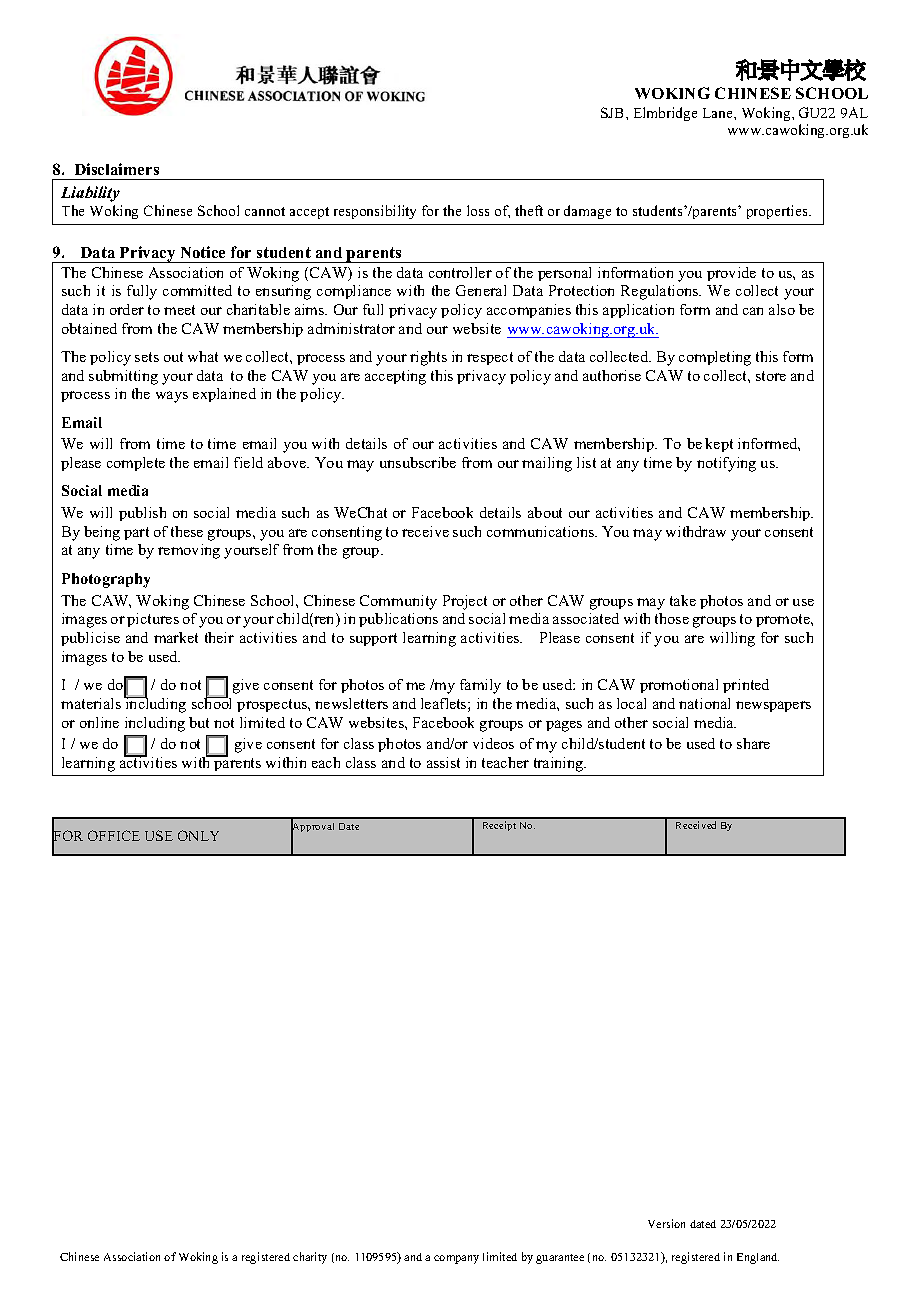 Image resolution: width=924 pixels, height=1308 pixels. What do you see at coordinates (117, 169) in the document?
I see `Disclaimers` at bounding box center [117, 169].
